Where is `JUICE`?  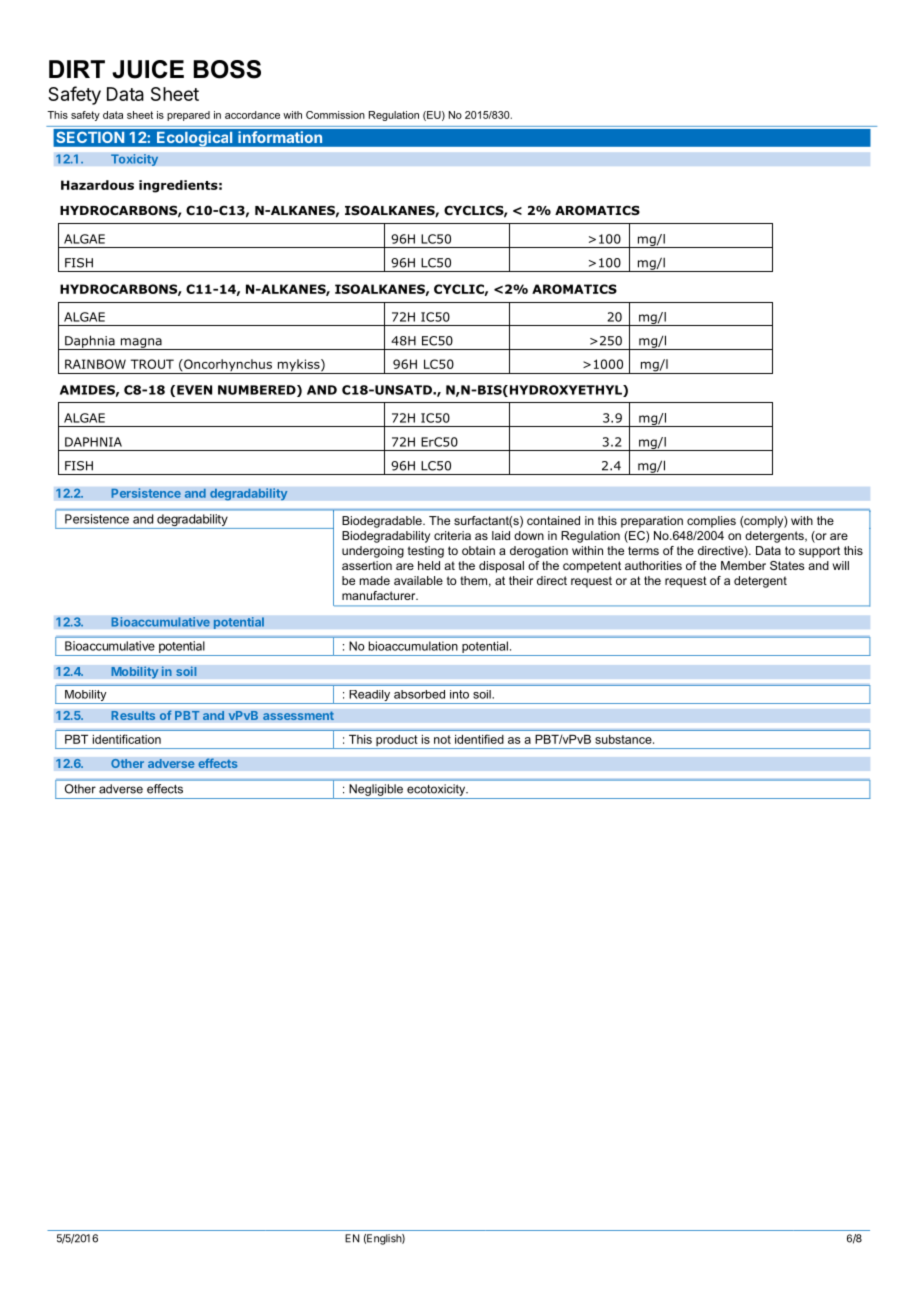 JUICE is located at coordinates (148, 69).
